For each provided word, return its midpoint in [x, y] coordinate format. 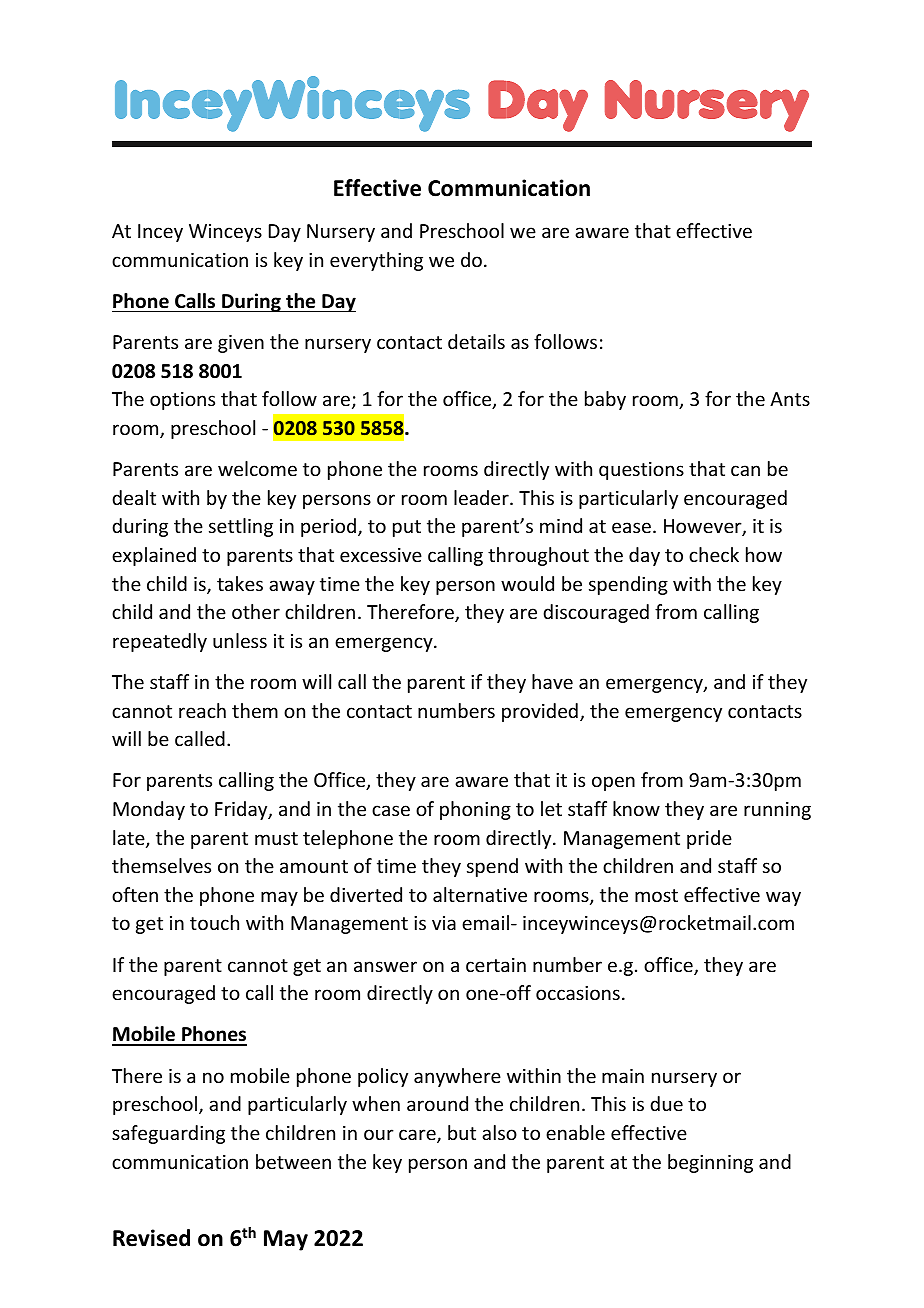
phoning [475, 810]
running [777, 811]
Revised [151, 1238]
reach [202, 710]
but [462, 1132]
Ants [790, 399]
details [476, 341]
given [241, 344]
